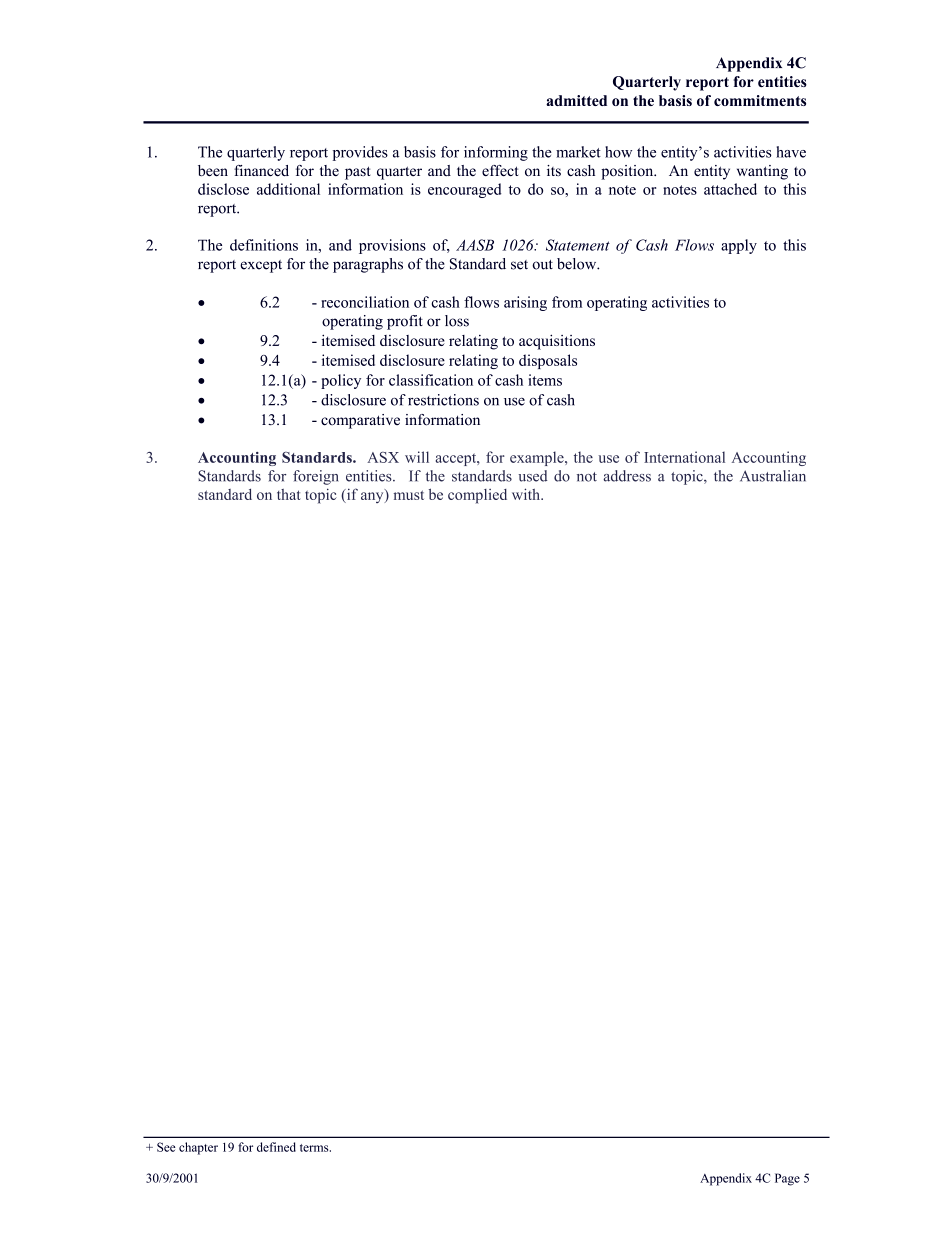 The height and width of the document is (1233, 952). Describe the element at coordinates (787, 1179) in the document. I see `Page` at that location.
